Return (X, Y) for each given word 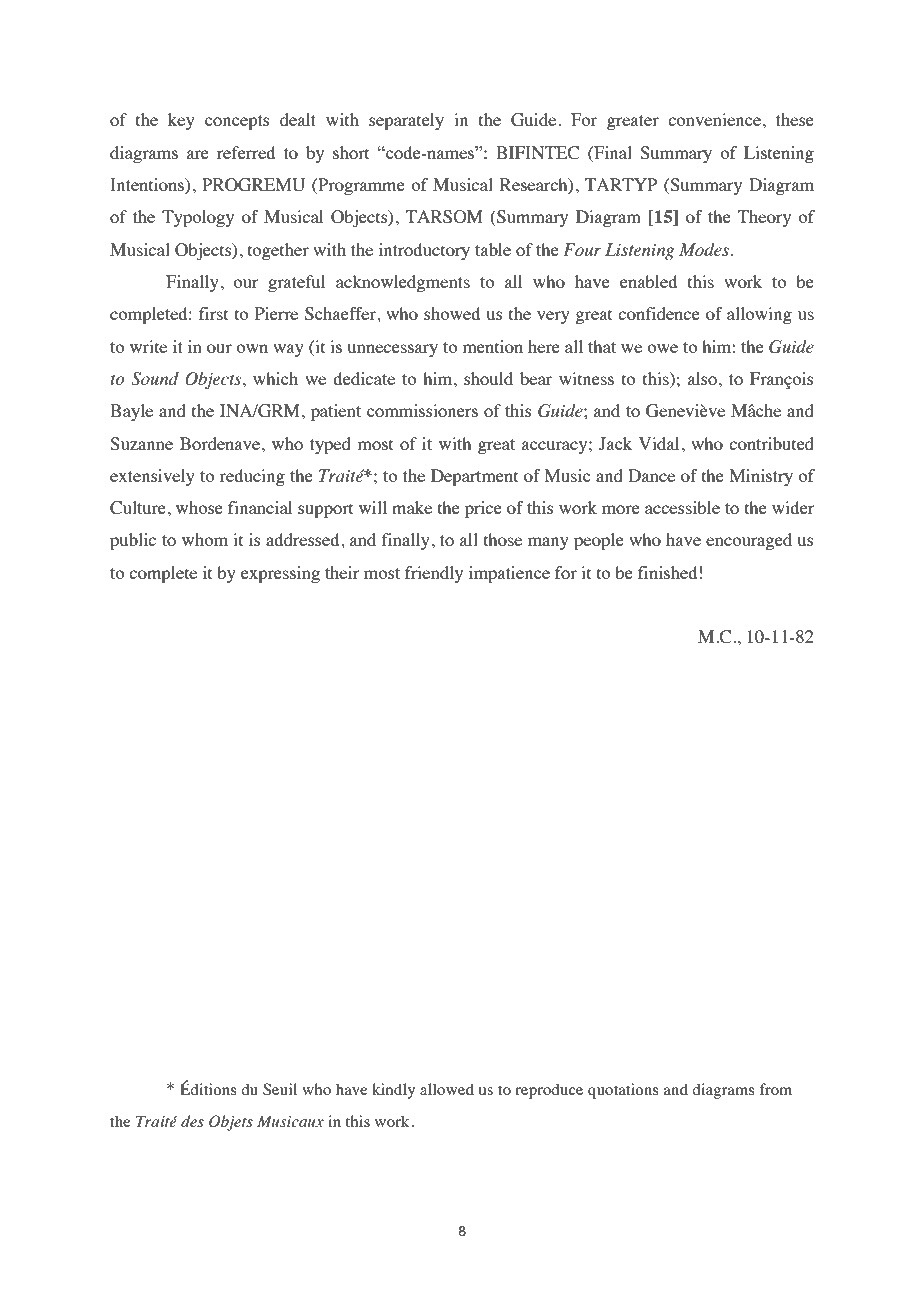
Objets (231, 1123)
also (702, 378)
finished (667, 572)
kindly (393, 1091)
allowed (447, 1089)
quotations (623, 1091)
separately (406, 121)
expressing (280, 574)
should (488, 378)
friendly (434, 574)
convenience (716, 119)
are (198, 154)
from (775, 1089)
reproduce (549, 1091)
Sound (155, 379)
